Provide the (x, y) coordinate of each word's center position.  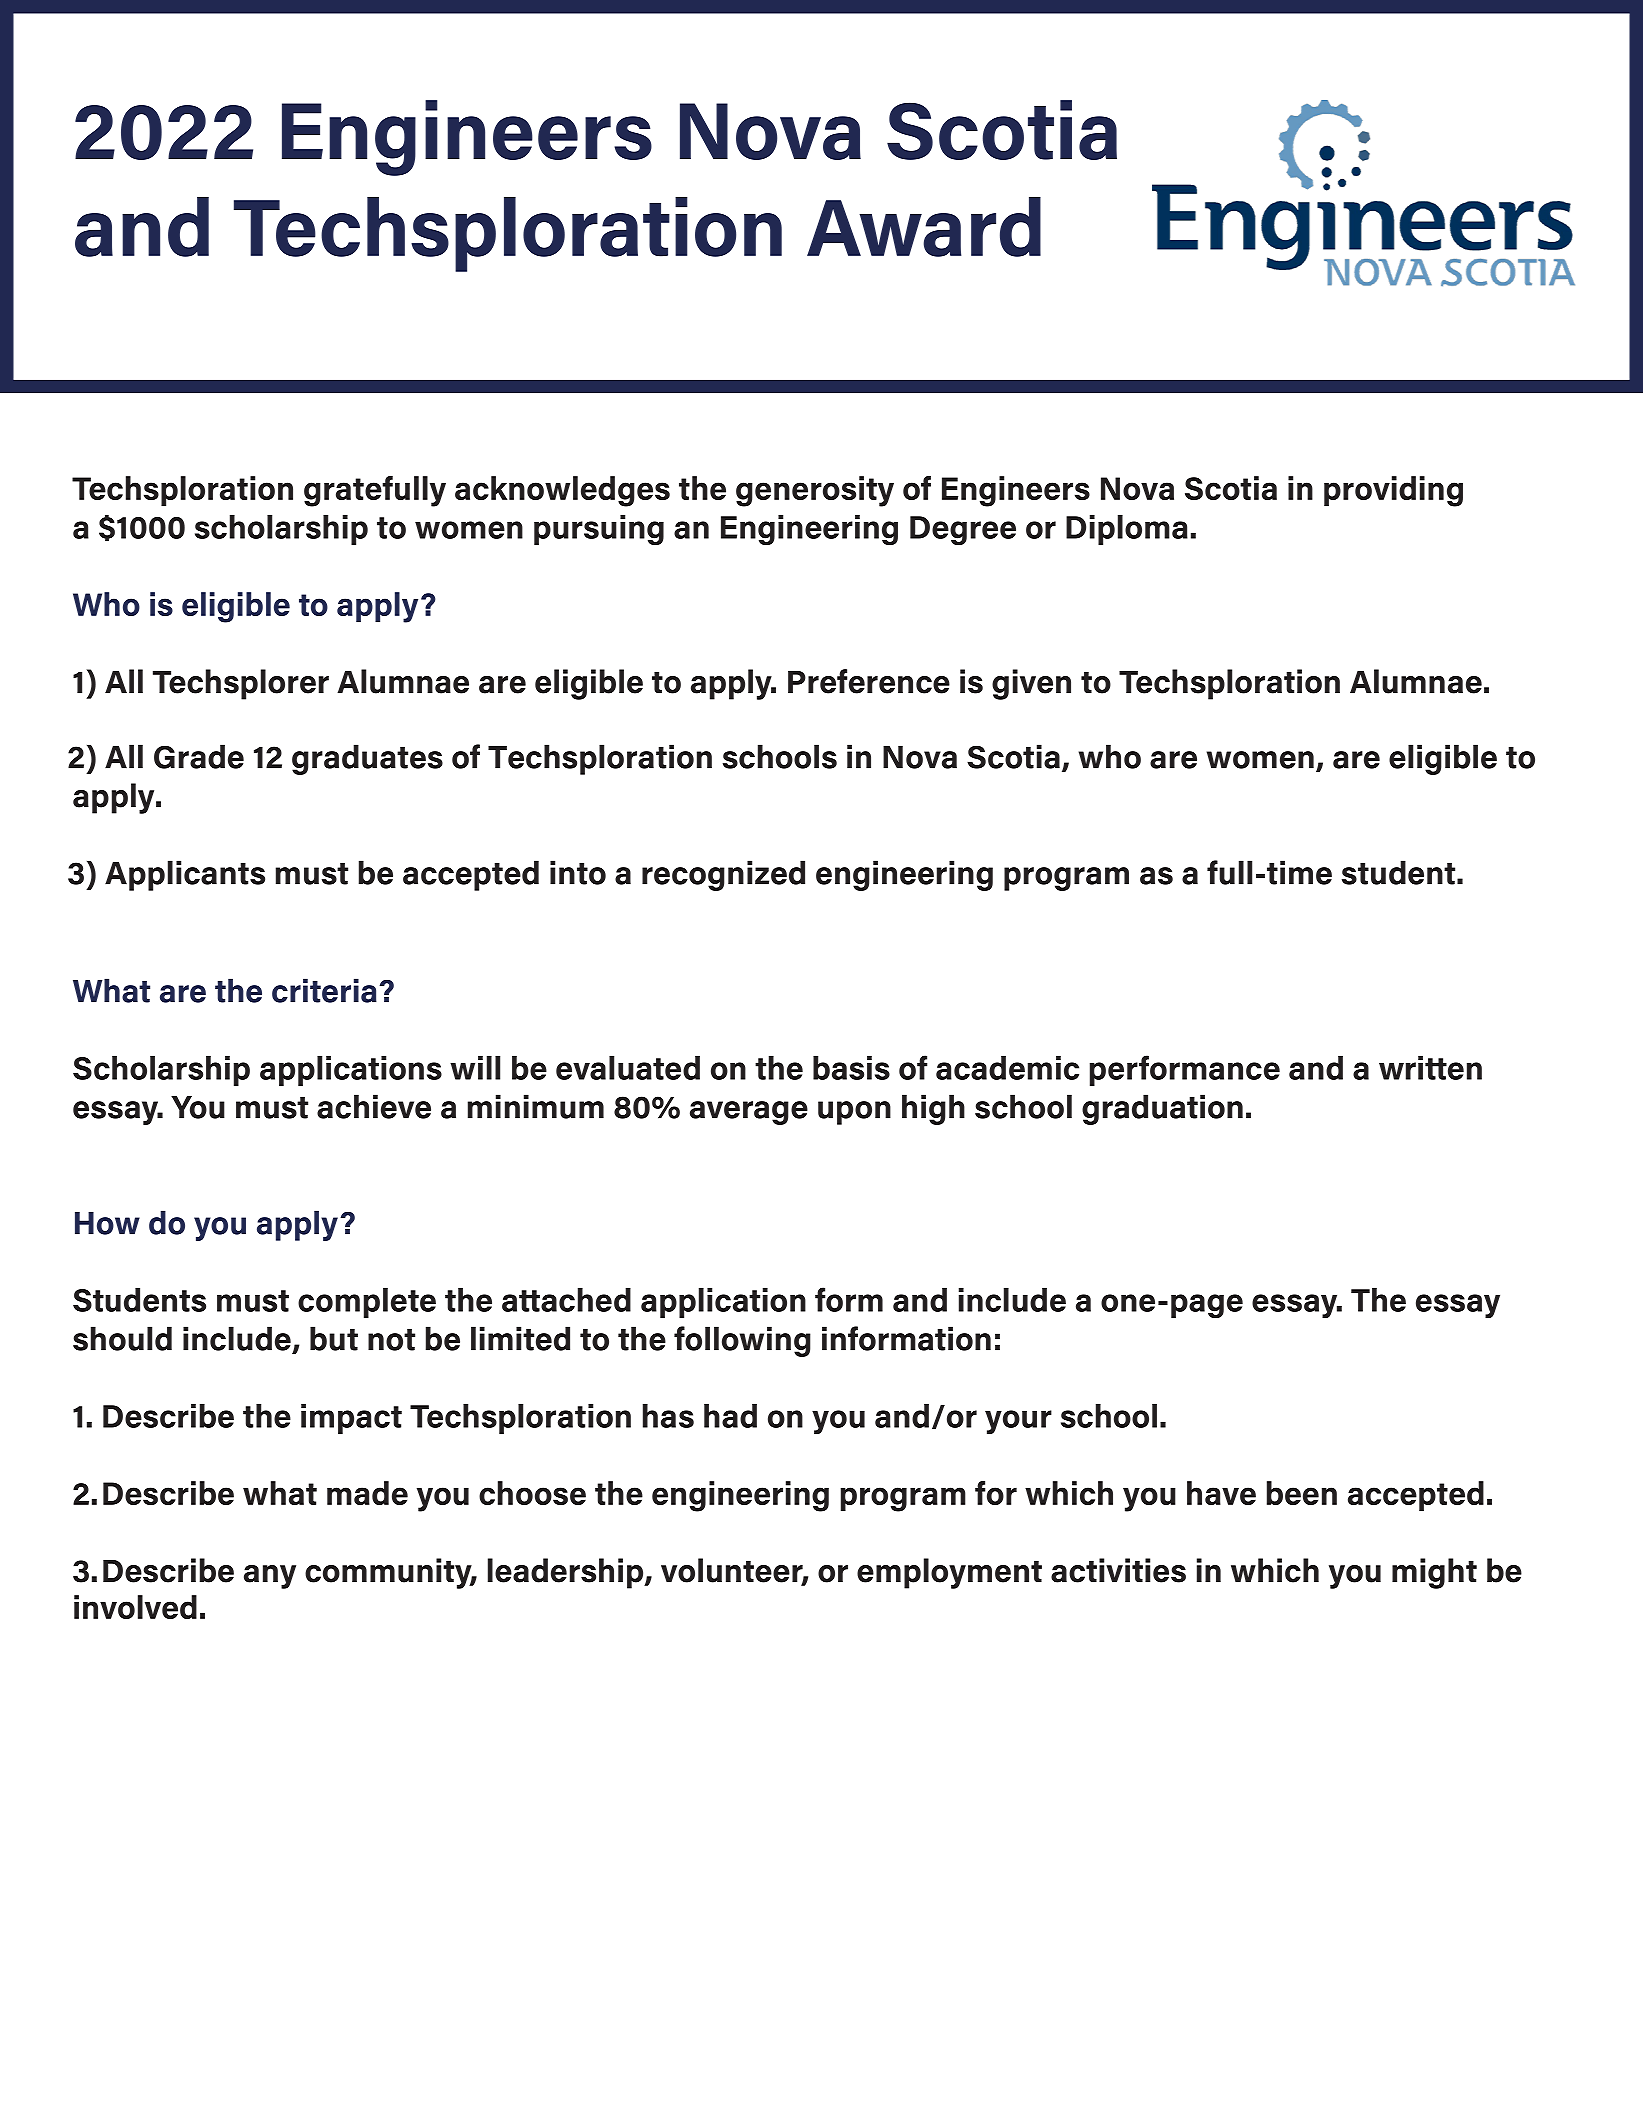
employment (949, 1573)
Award (924, 227)
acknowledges (562, 491)
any (270, 1577)
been (1302, 1493)
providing (1393, 491)
